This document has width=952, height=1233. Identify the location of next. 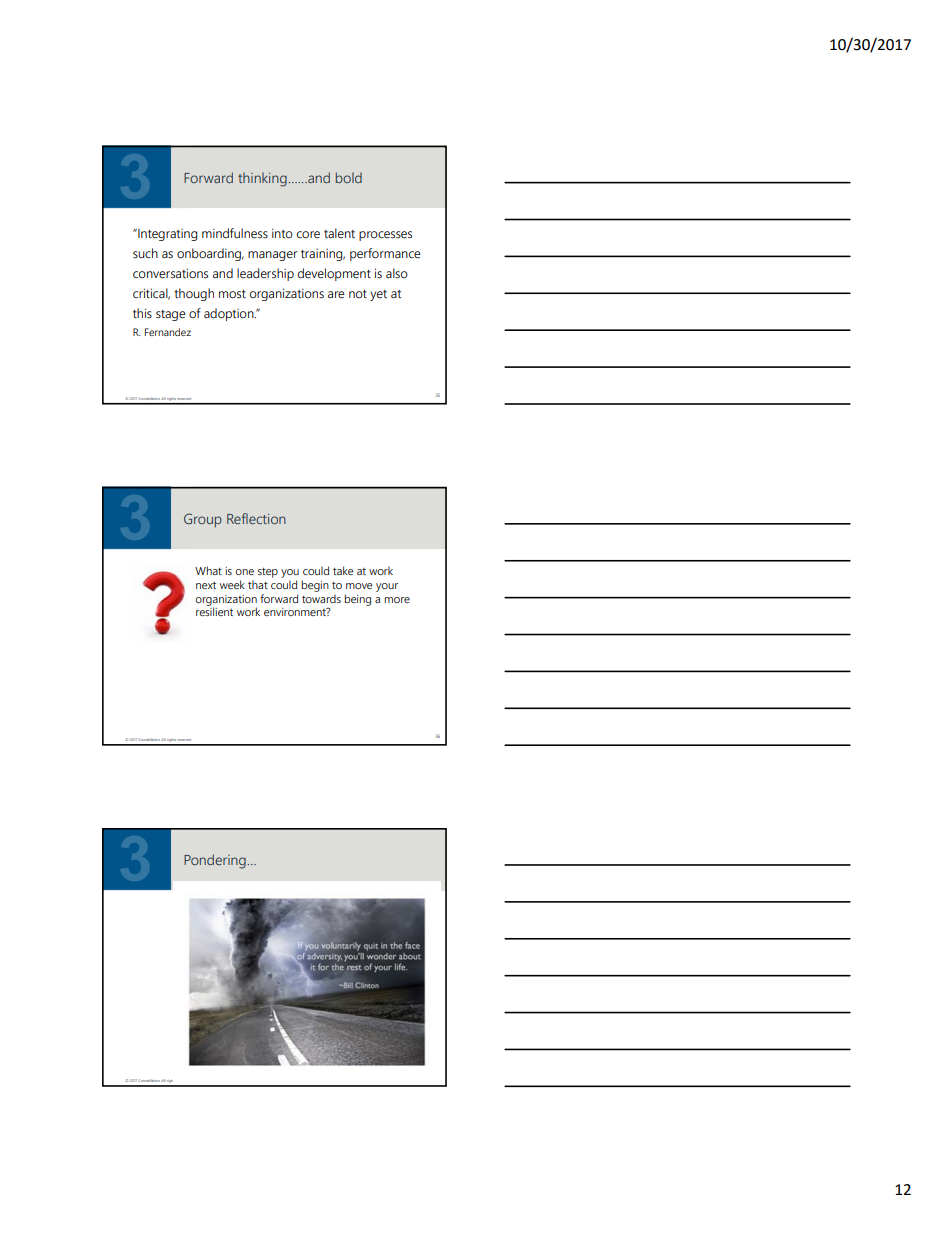
(206, 585).
